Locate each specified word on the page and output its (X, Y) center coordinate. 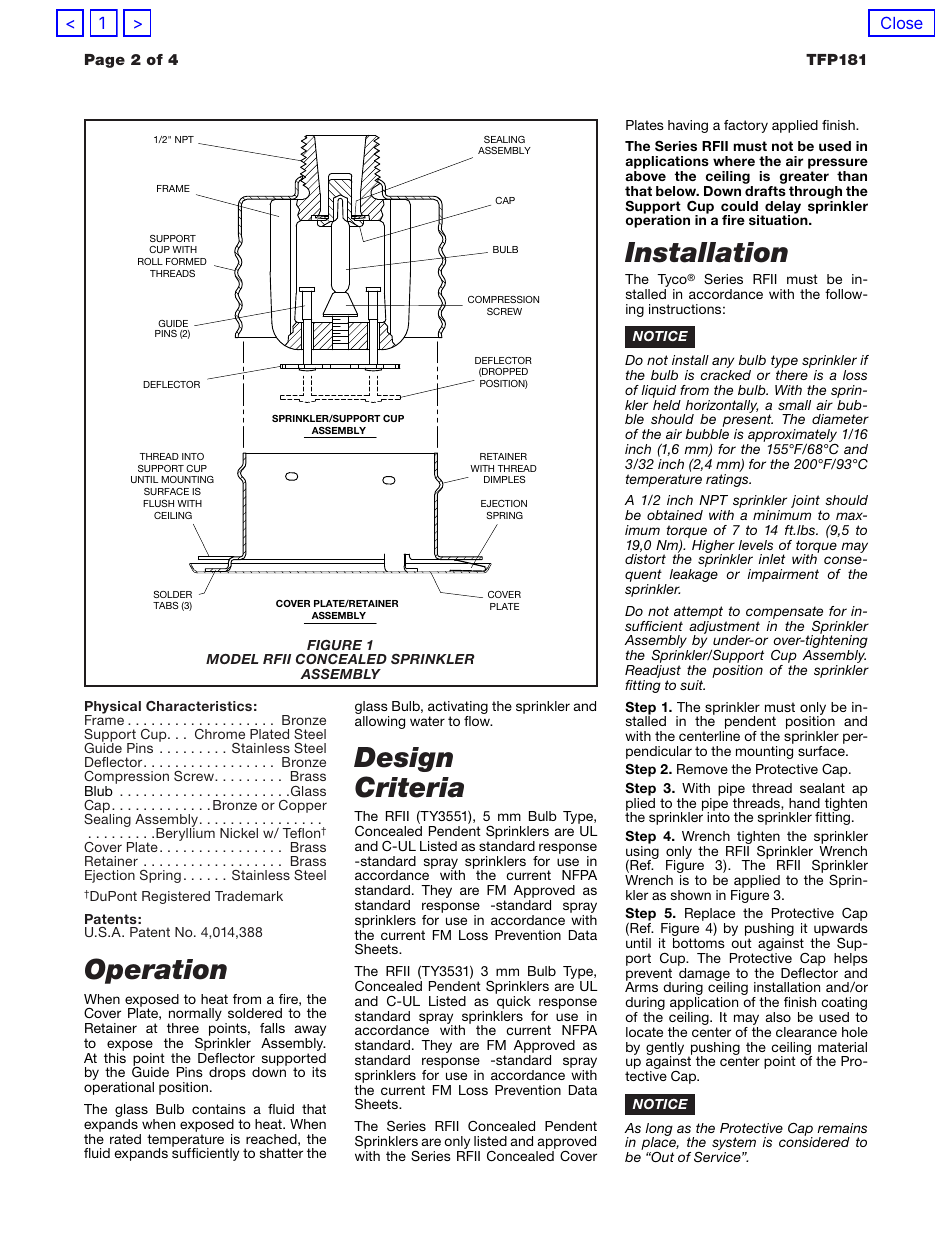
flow (478, 721)
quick (514, 1002)
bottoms (699, 943)
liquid (658, 393)
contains (219, 1109)
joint (806, 503)
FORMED (186, 261)
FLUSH (158, 503)
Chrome (220, 734)
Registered (176, 897)
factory (746, 126)
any (723, 364)
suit (692, 685)
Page (105, 61)
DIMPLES (504, 479)
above (645, 176)
